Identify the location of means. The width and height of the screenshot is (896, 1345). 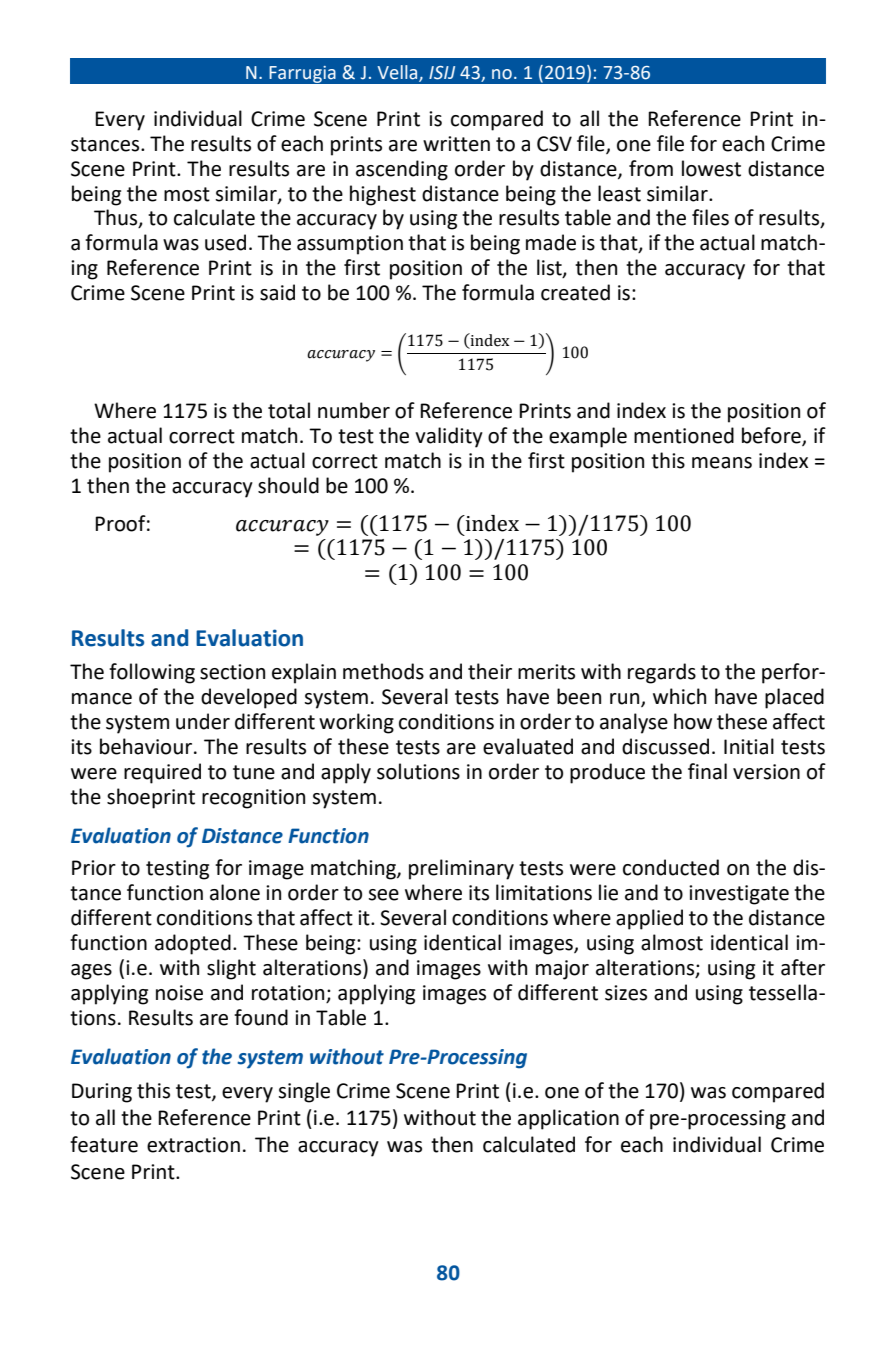
(722, 463).
